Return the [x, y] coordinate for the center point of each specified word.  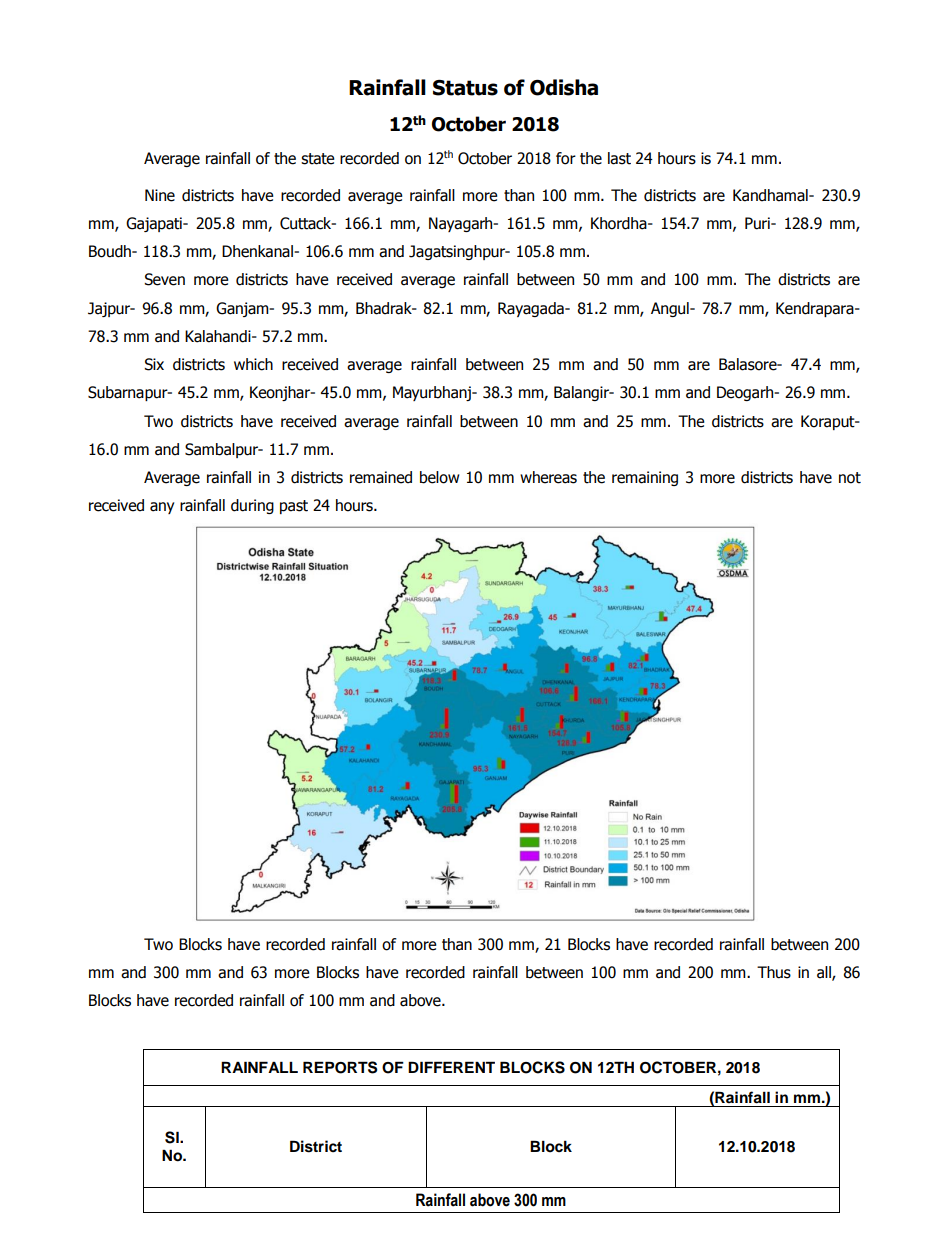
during [252, 506]
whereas [548, 477]
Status [465, 88]
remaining [645, 478]
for [566, 158]
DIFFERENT [451, 1067]
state [318, 159]
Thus [774, 972]
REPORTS [340, 1067]
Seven [164, 279]
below [439, 477]
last [619, 158]
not [850, 478]
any [162, 508]
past [294, 507]
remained [381, 477]
